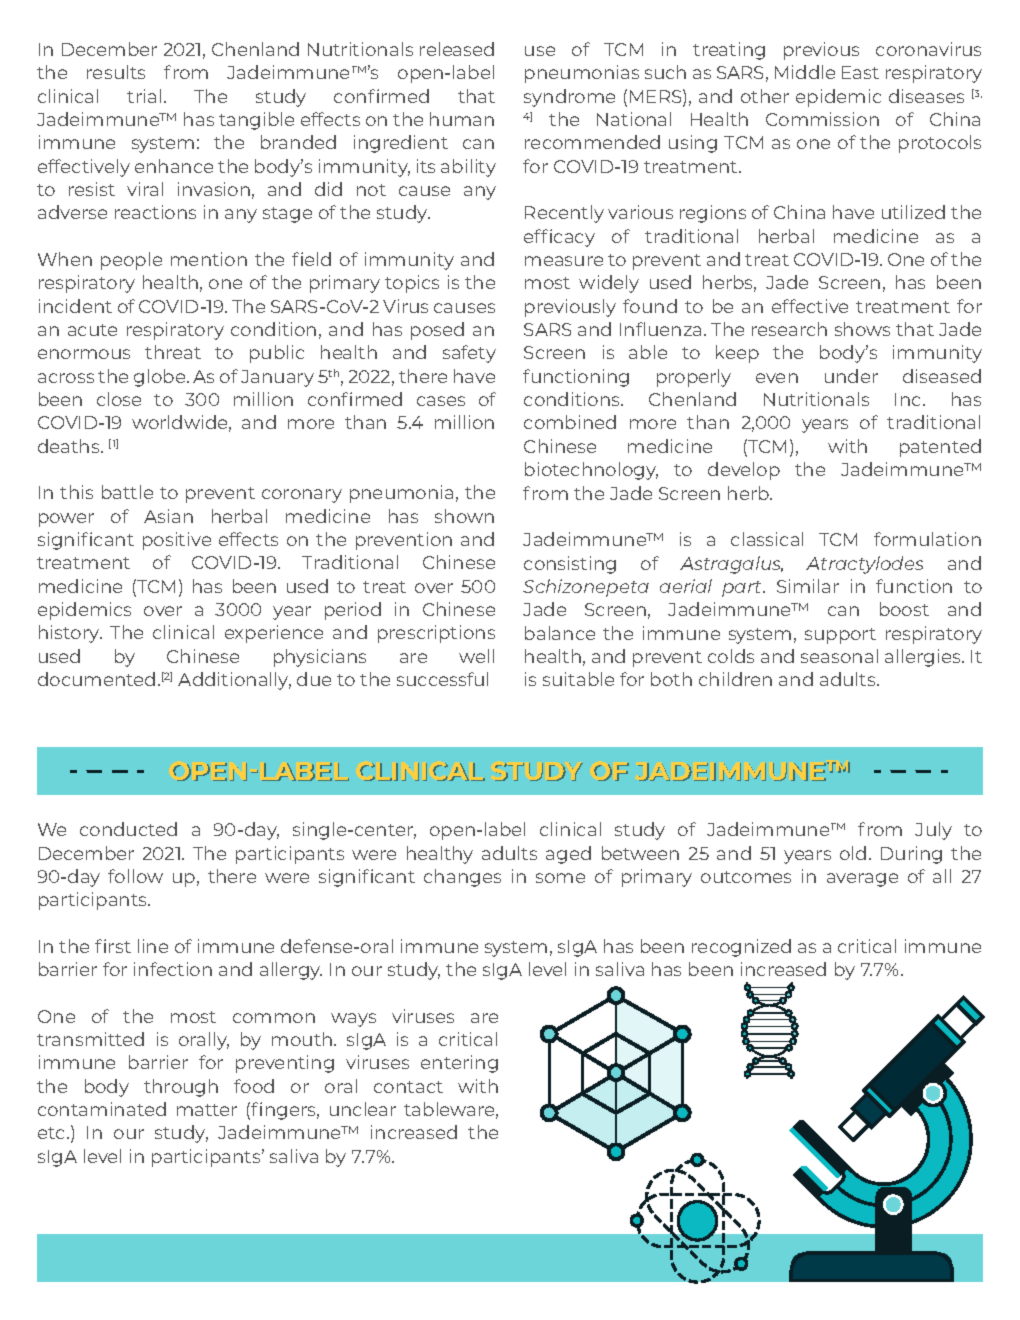 The height and width of the document is (1320, 1020). Describe the element at coordinates (127, 492) in the document. I see `battle` at that location.
